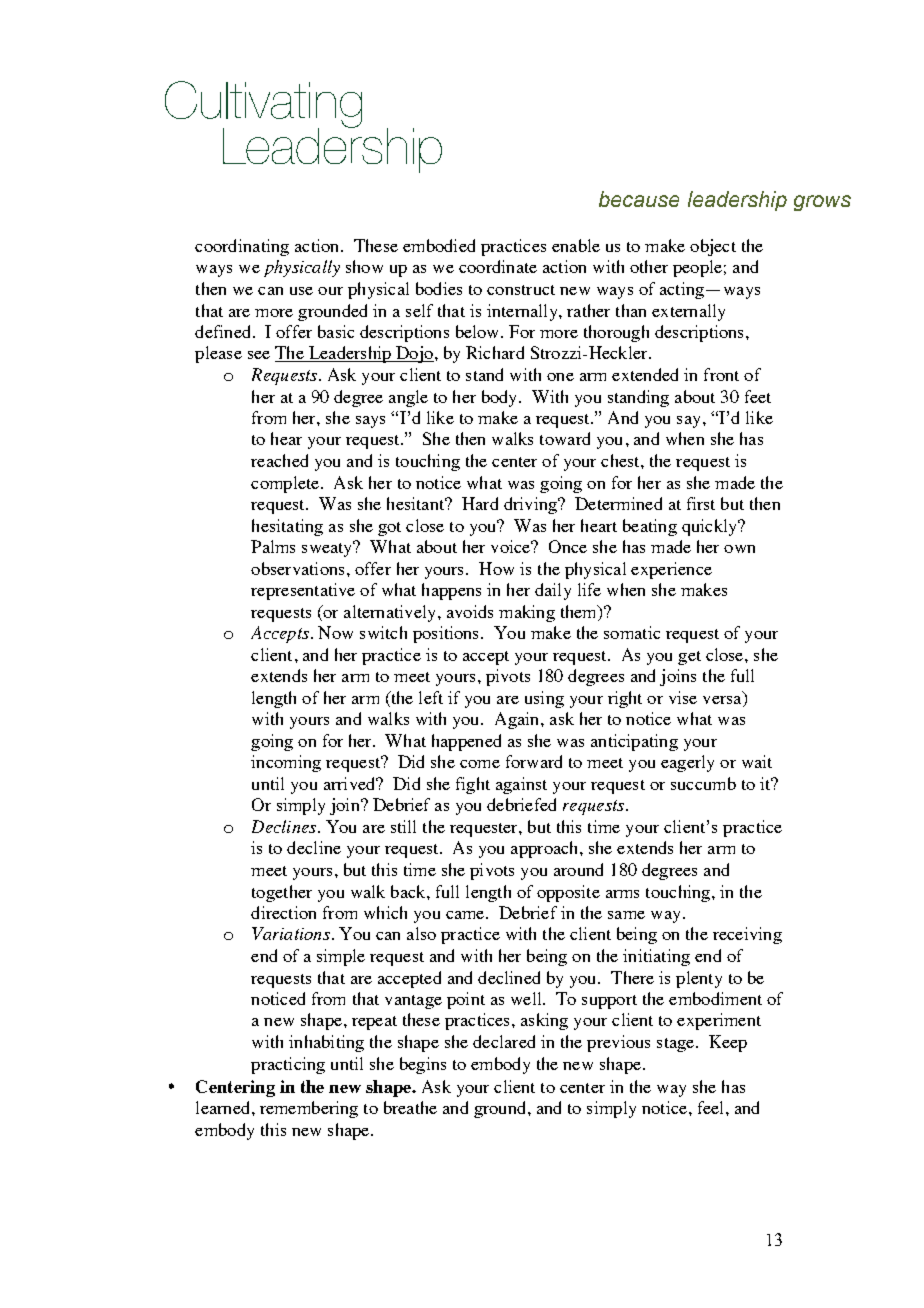  What do you see at coordinates (287, 527) in the screenshot?
I see `hesitating` at bounding box center [287, 527].
